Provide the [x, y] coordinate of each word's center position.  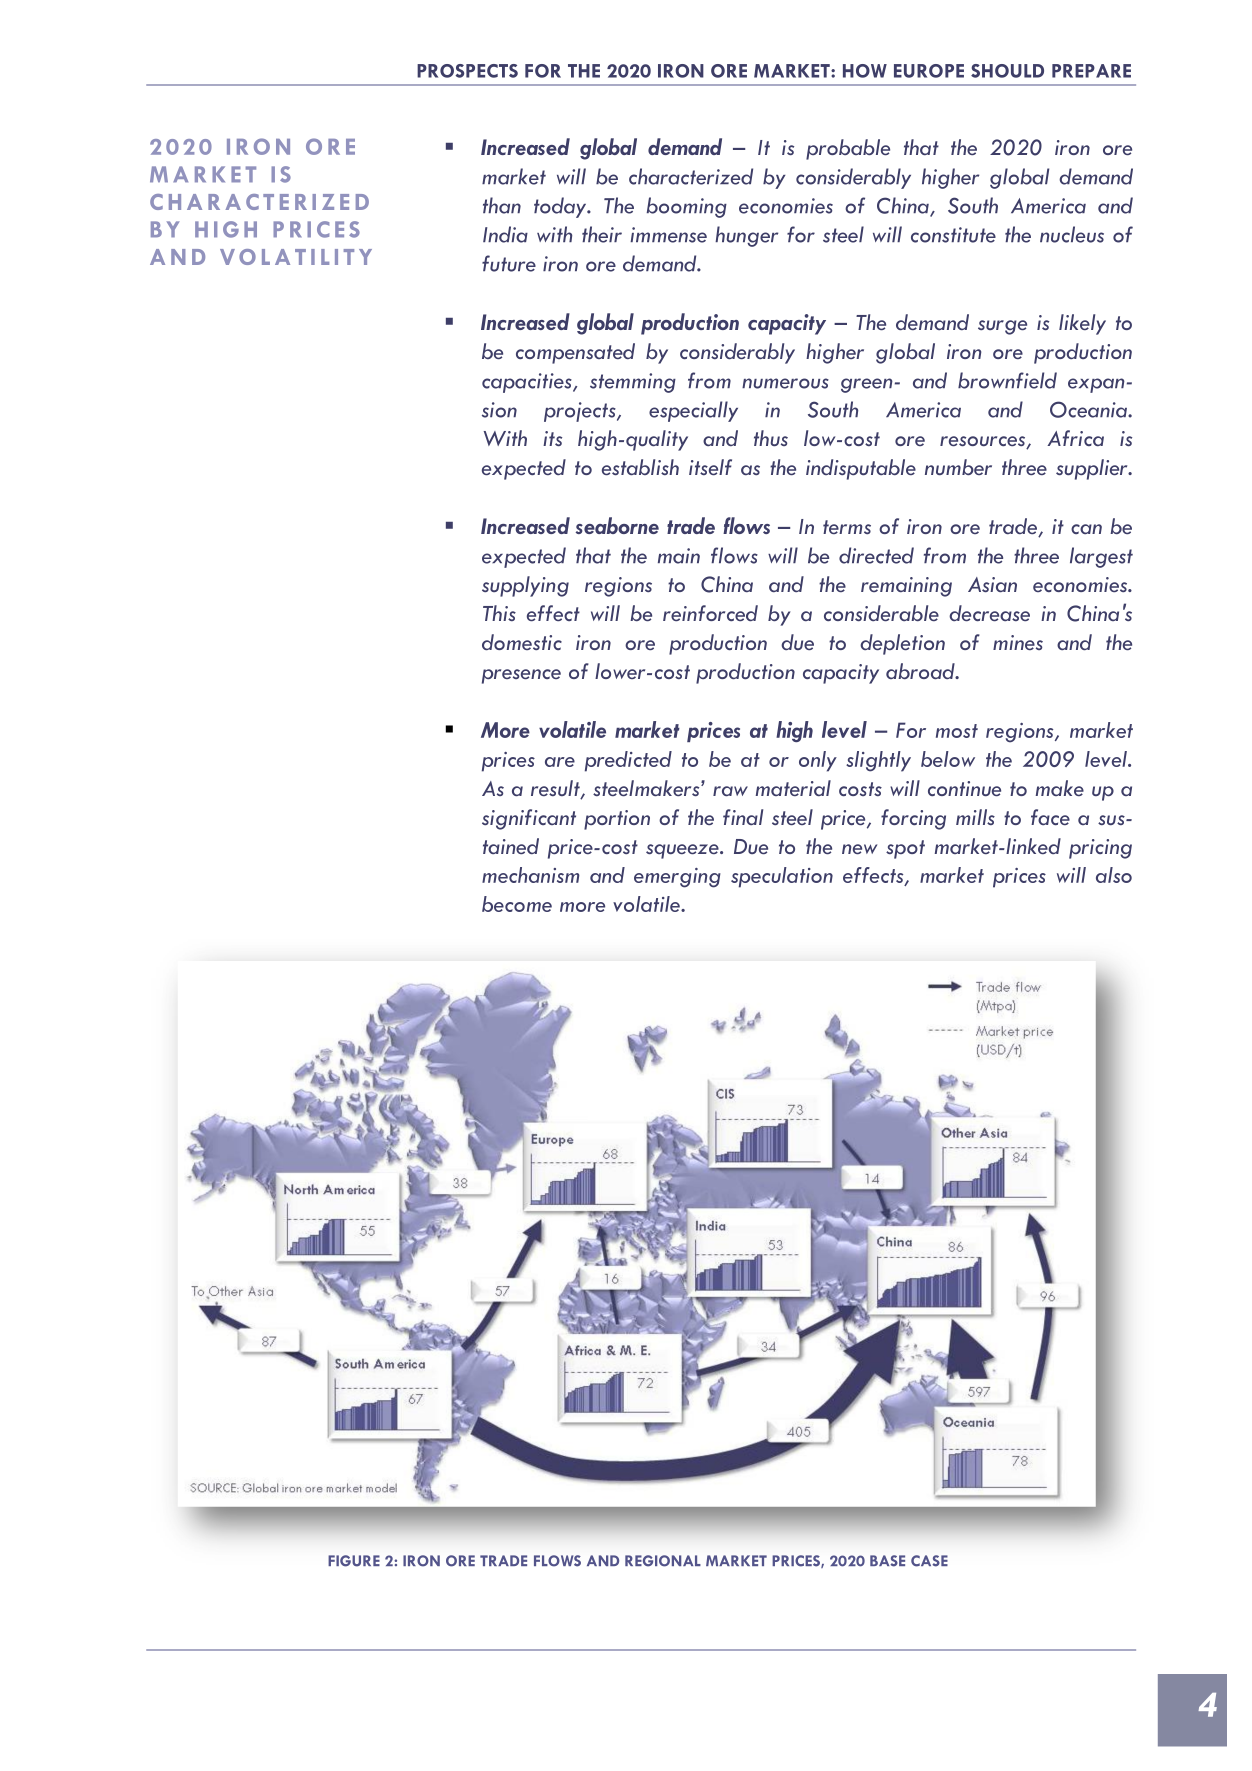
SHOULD [1007, 71]
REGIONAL [663, 1561]
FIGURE [354, 1561]
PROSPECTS [467, 71]
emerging [677, 878]
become [517, 904]
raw [730, 791]
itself [710, 467]
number [958, 467]
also [1114, 875]
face [1050, 817]
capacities [528, 383]
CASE [929, 1561]
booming [687, 207]
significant [529, 819]
